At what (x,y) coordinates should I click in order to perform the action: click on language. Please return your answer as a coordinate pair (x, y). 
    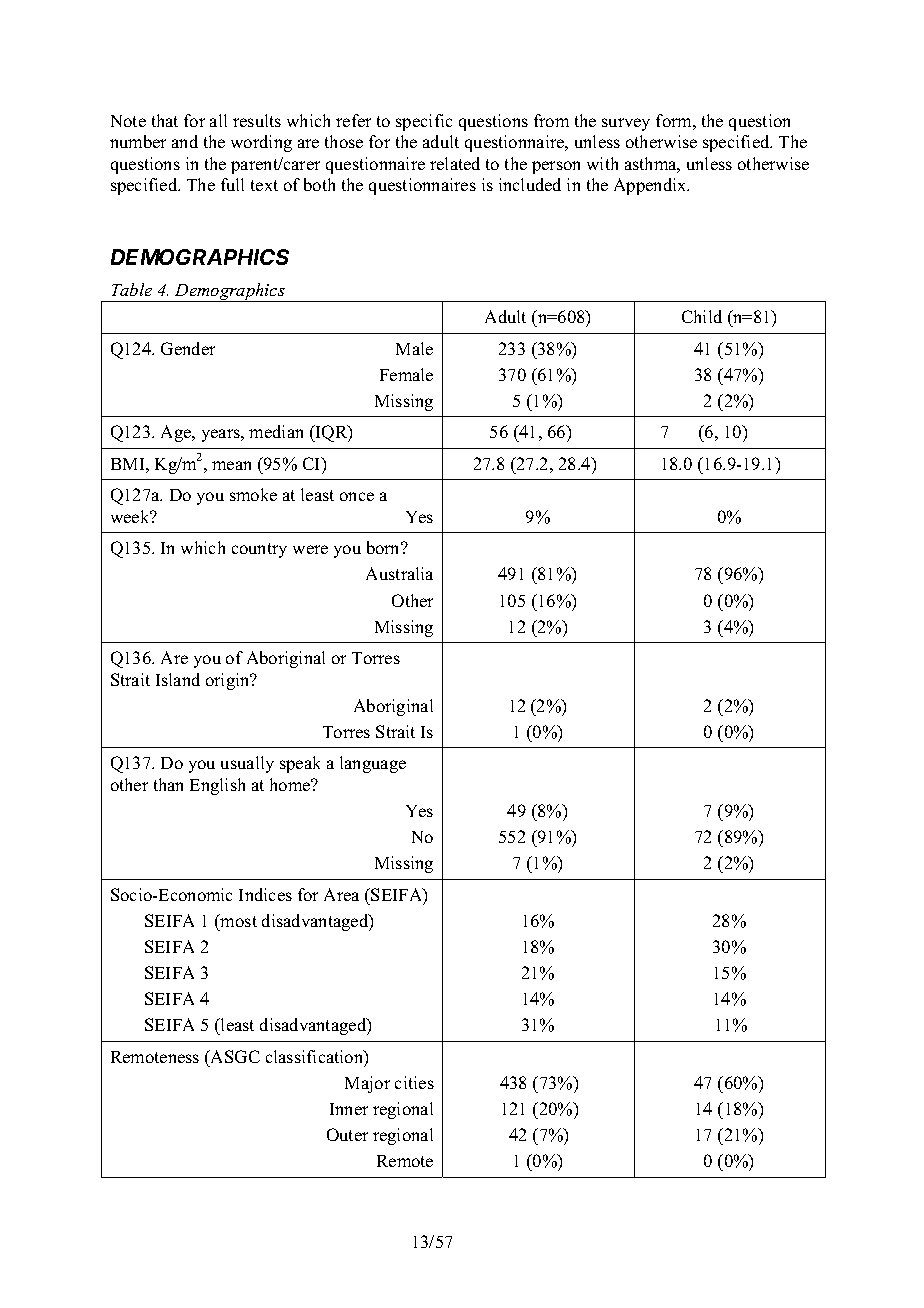
    Looking at the image, I should click on (373, 764).
